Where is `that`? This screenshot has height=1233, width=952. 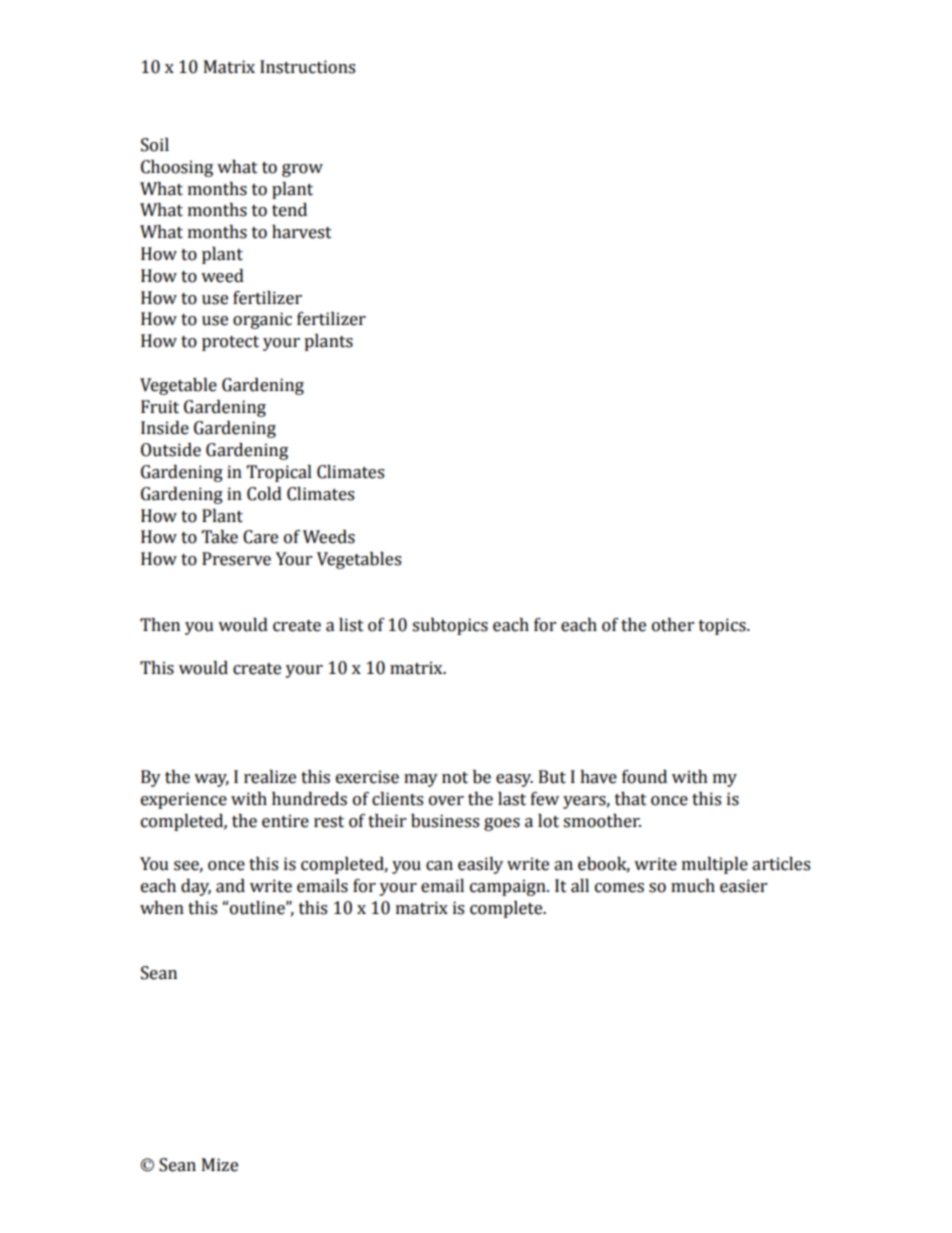
that is located at coordinates (631, 799).
